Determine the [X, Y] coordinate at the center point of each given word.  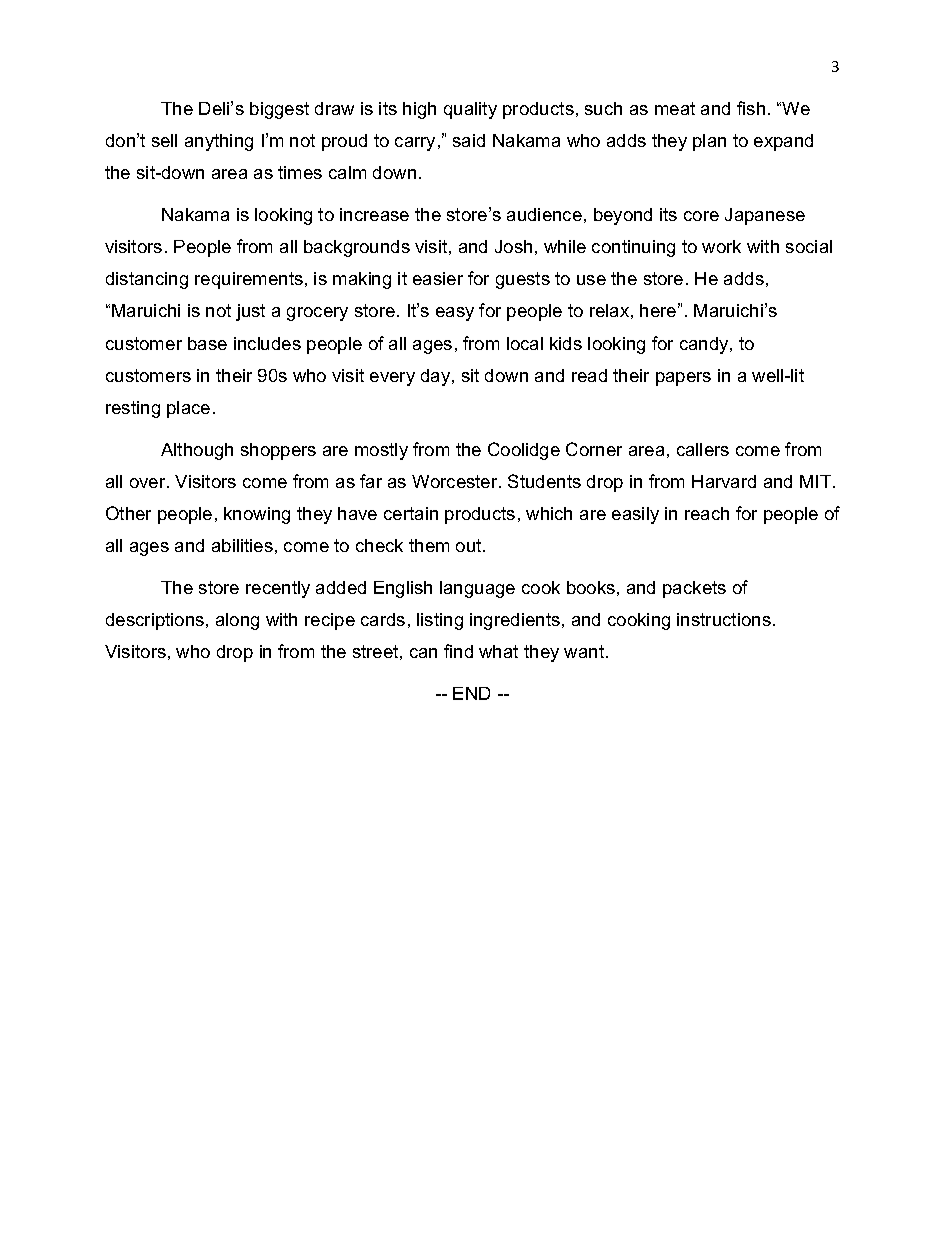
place [188, 409]
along [237, 621]
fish [751, 108]
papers [683, 379]
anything [219, 142]
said [469, 140]
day [437, 377]
